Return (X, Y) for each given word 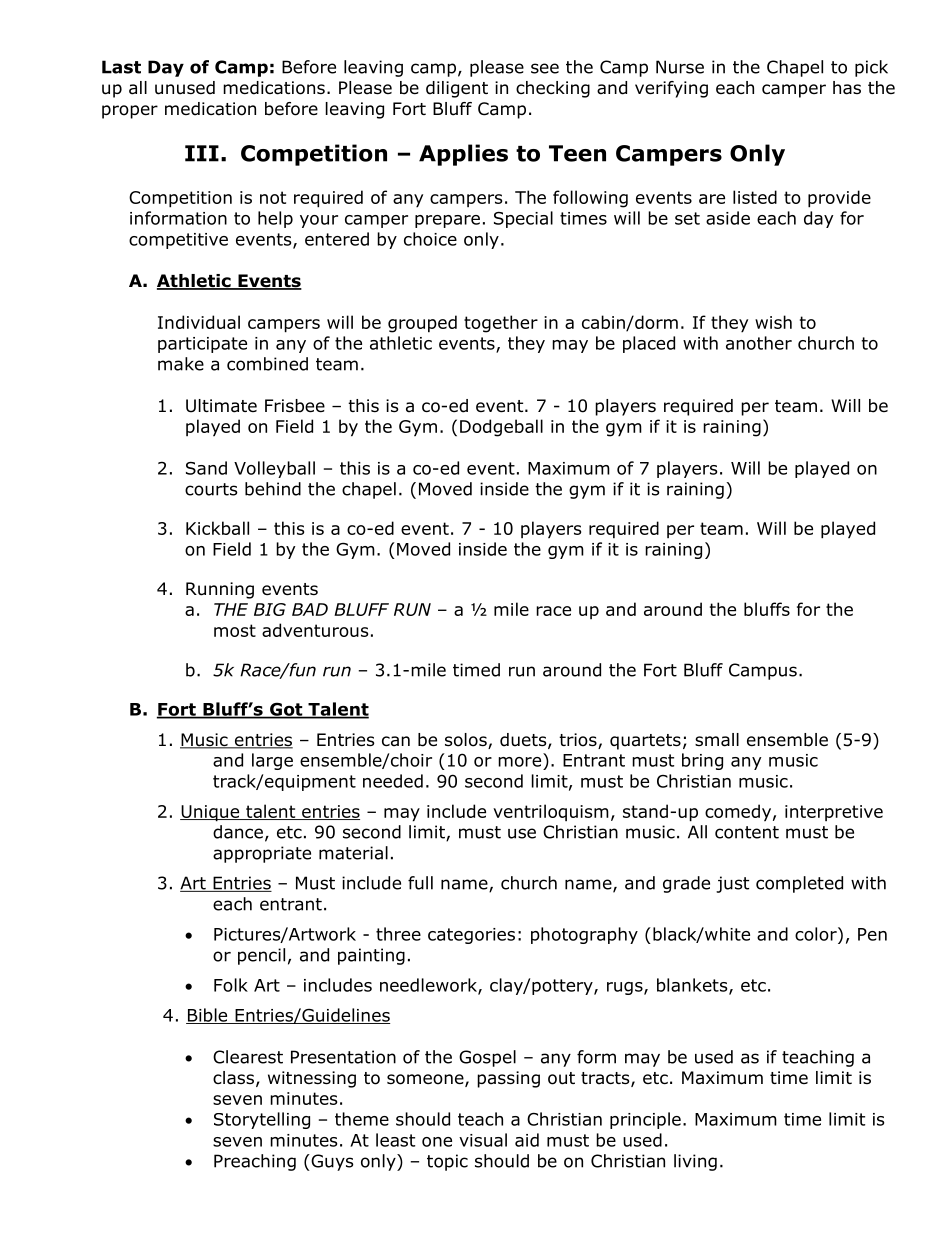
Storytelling (262, 1120)
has (847, 88)
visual (483, 1140)
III (202, 153)
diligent (457, 89)
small (717, 740)
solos (467, 741)
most (235, 630)
